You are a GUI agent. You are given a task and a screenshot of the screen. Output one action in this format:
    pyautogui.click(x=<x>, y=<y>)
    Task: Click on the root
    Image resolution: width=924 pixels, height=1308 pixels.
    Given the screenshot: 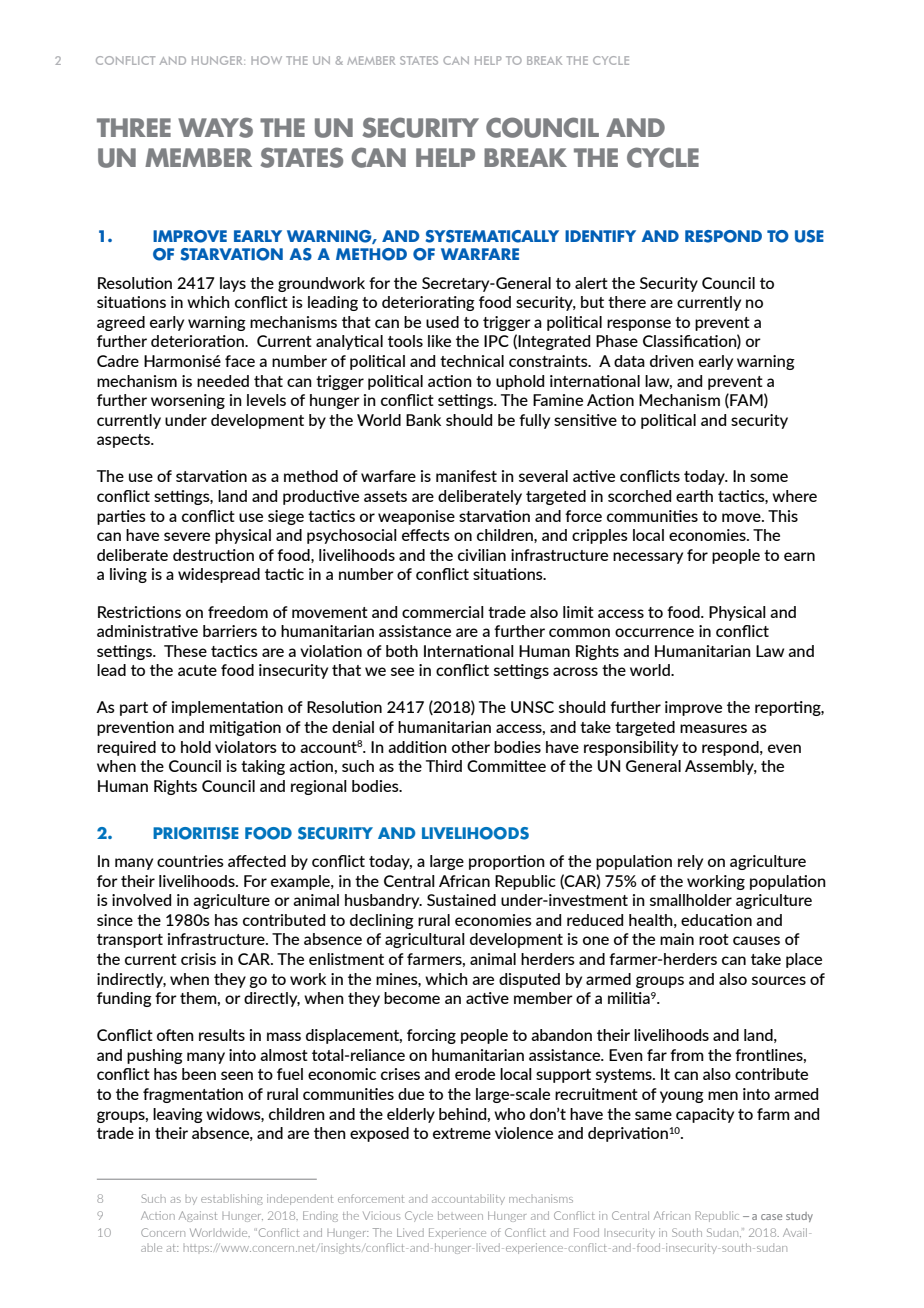 What is the action you would take?
    pyautogui.click(x=714, y=939)
